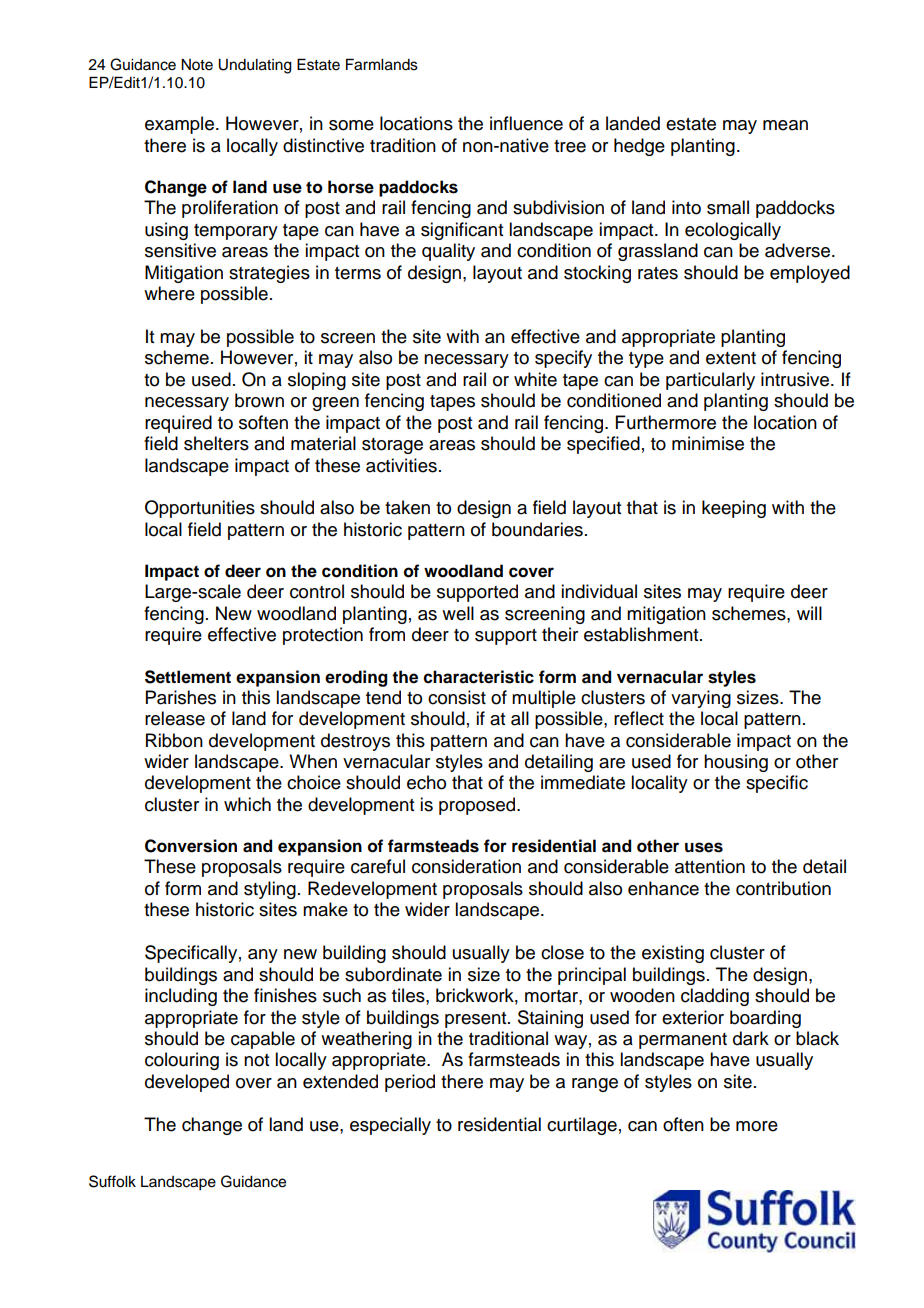 This screenshot has width=924, height=1308. What do you see at coordinates (187, 1083) in the screenshot?
I see `developed` at bounding box center [187, 1083].
